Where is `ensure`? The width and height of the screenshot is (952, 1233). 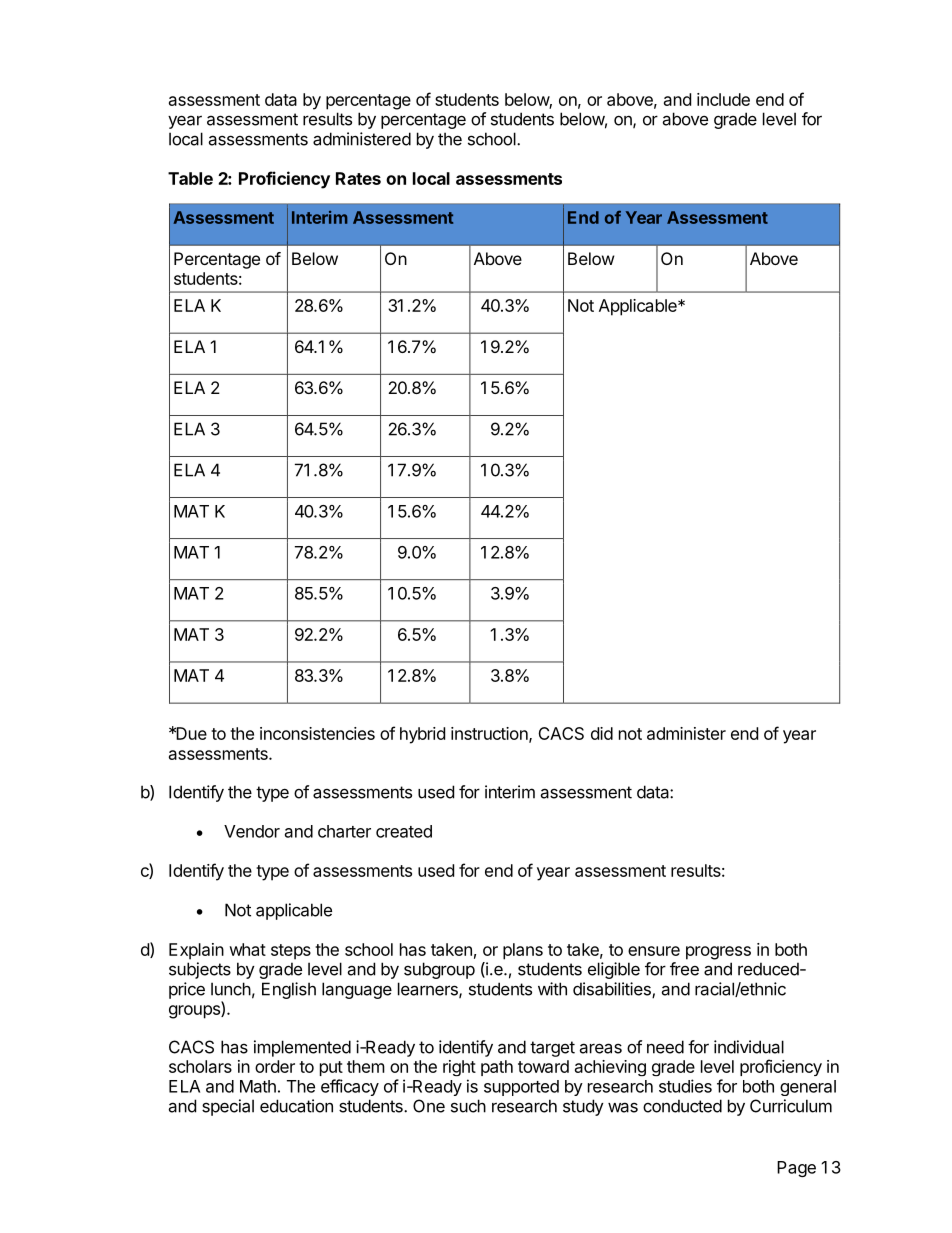
ensure is located at coordinates (654, 951).
